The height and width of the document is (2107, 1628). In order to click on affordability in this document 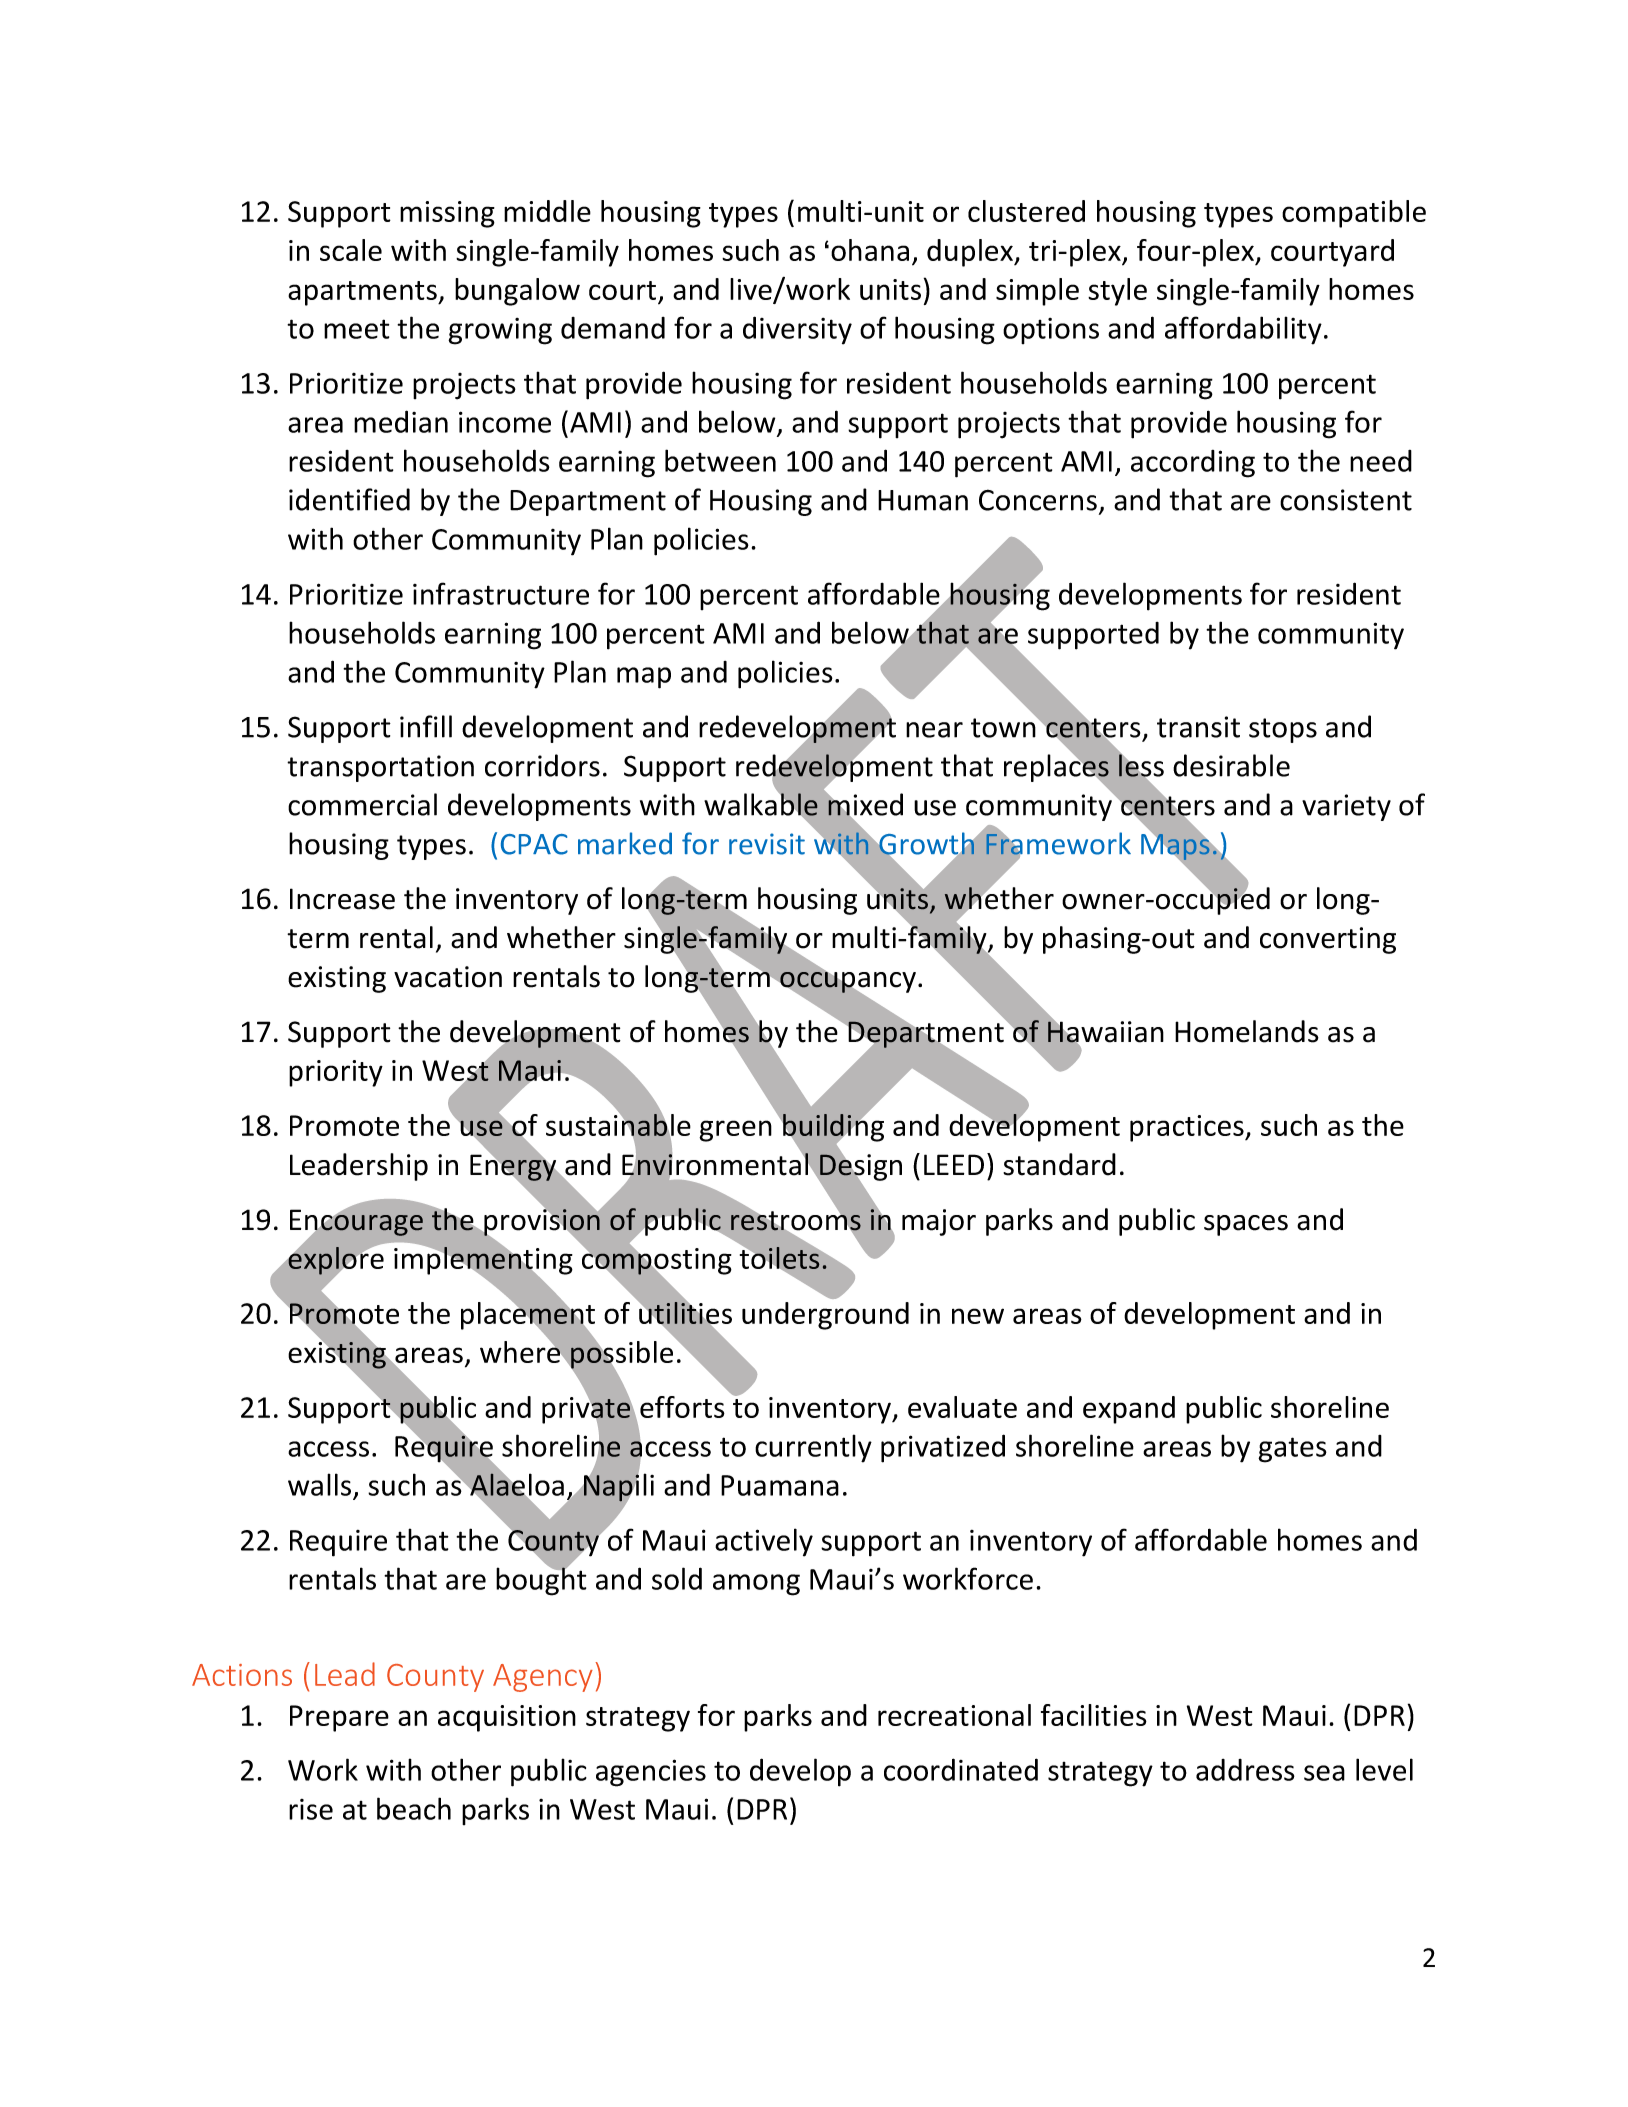, I will do `click(1243, 330)`.
